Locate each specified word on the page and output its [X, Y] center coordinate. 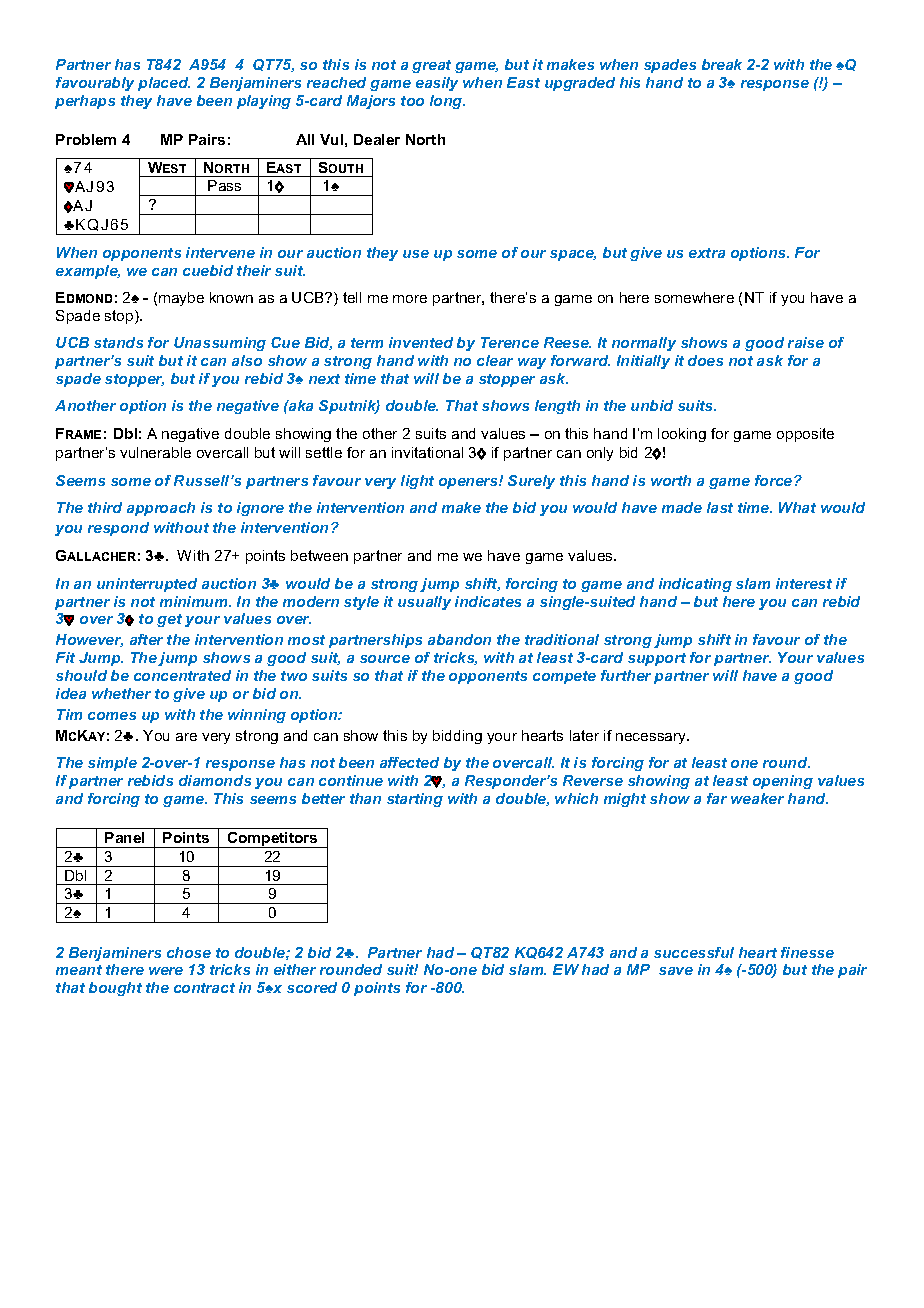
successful [694, 952]
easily [437, 84]
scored [312, 987]
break [722, 64]
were [166, 971]
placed [164, 84]
